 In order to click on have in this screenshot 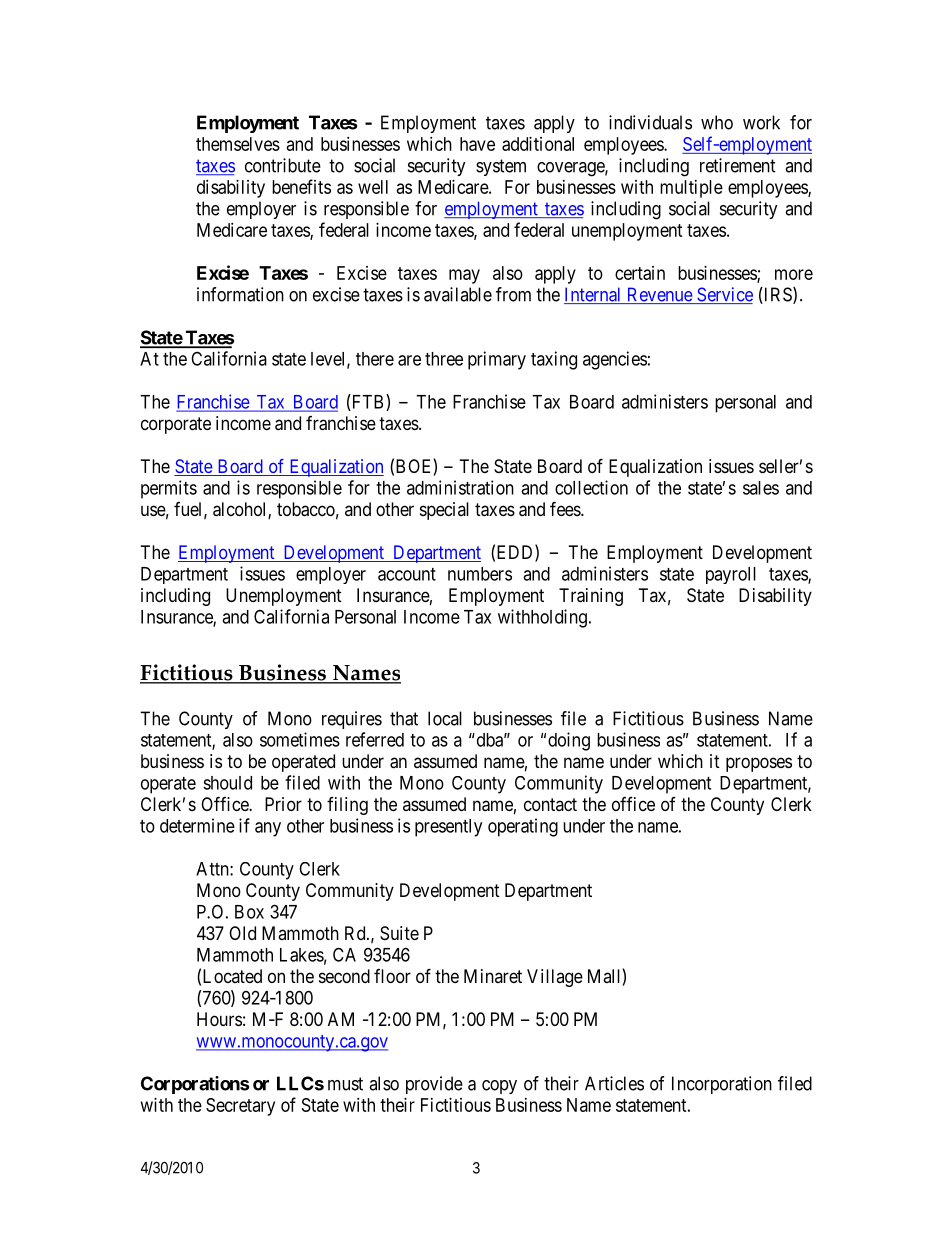, I will do `click(477, 144)`.
